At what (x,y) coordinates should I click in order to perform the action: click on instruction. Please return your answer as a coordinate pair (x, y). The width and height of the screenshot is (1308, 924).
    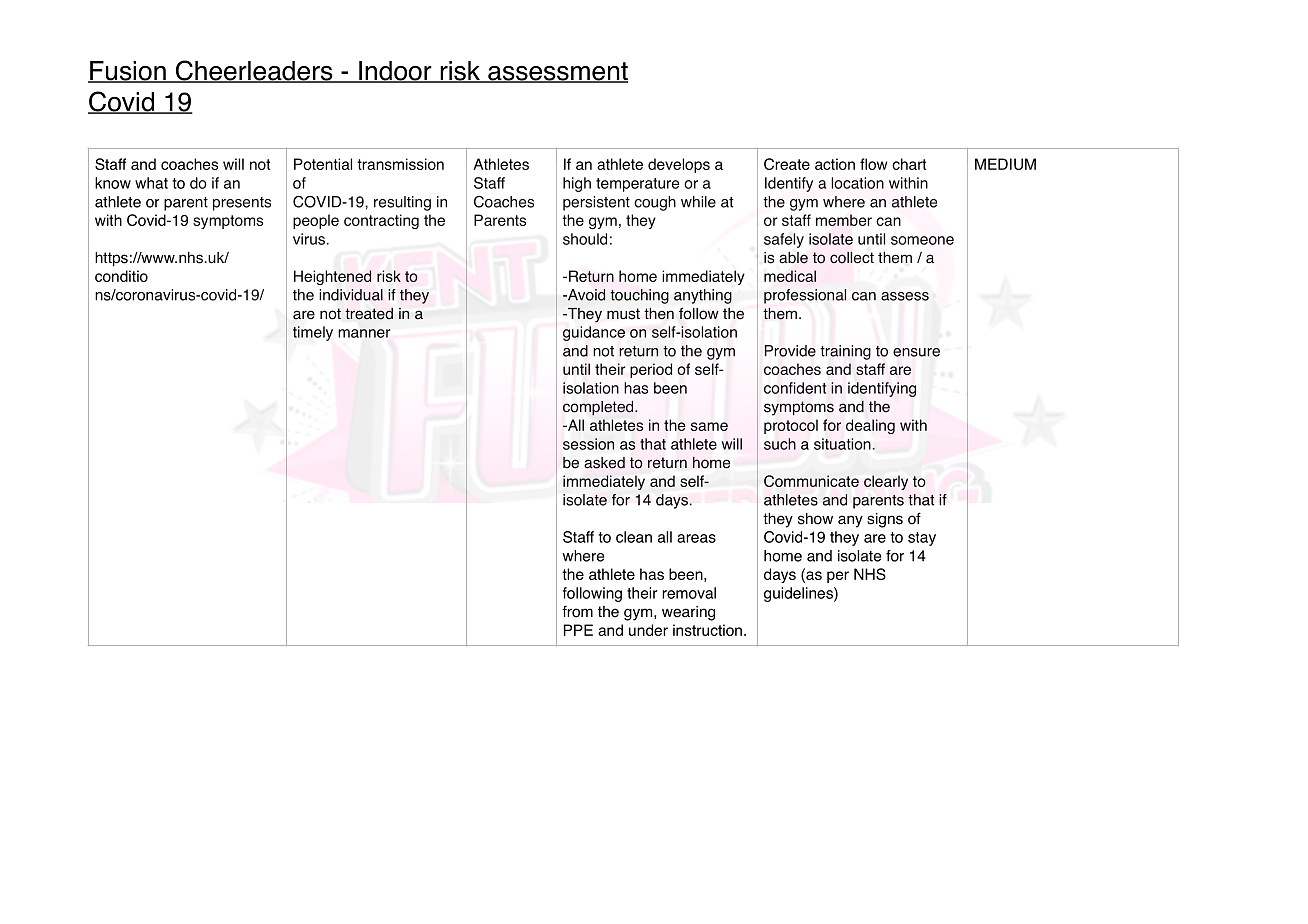
    Looking at the image, I should click on (707, 630).
